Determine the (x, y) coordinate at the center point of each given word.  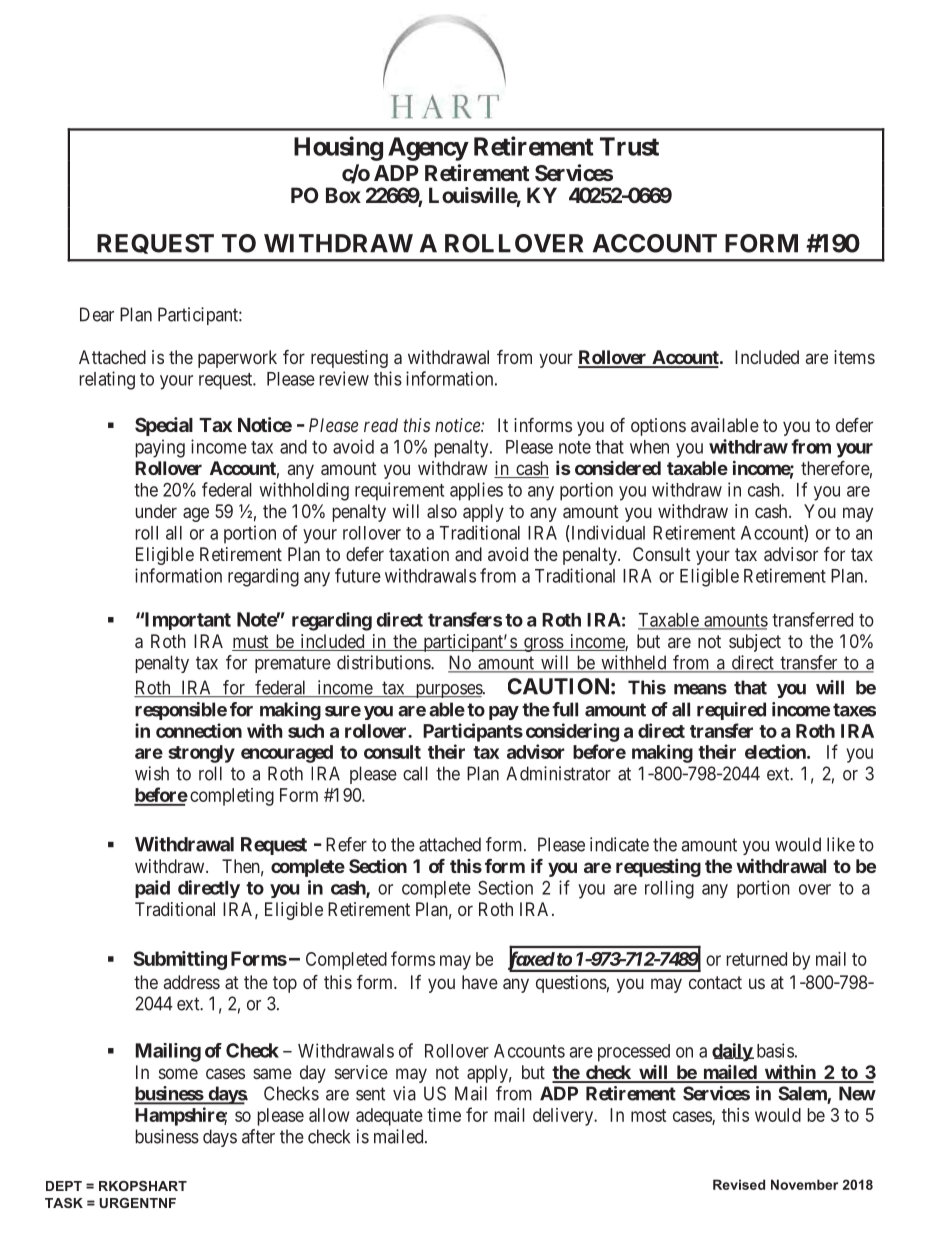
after (258, 1136)
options (658, 427)
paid (152, 889)
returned (756, 959)
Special (164, 426)
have (480, 982)
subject (755, 643)
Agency (428, 149)
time (444, 1115)
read (381, 425)
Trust (629, 146)
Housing (338, 148)
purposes (448, 691)
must (251, 643)
